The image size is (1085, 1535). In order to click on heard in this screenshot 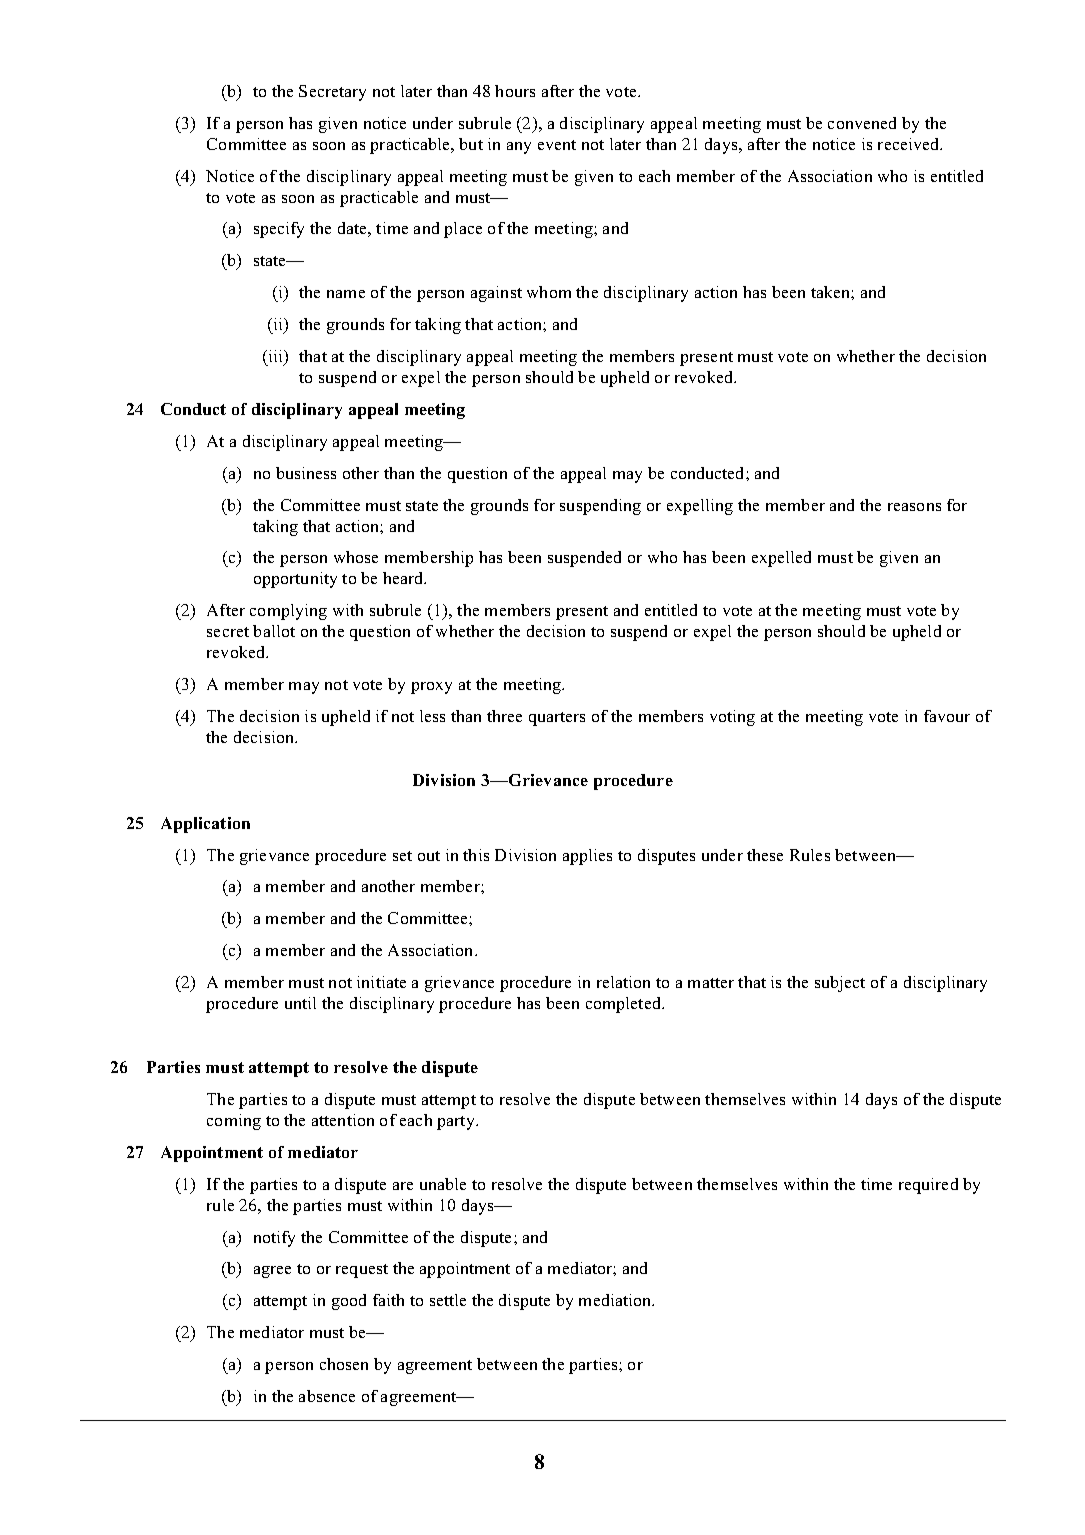, I will do `click(404, 578)`.
